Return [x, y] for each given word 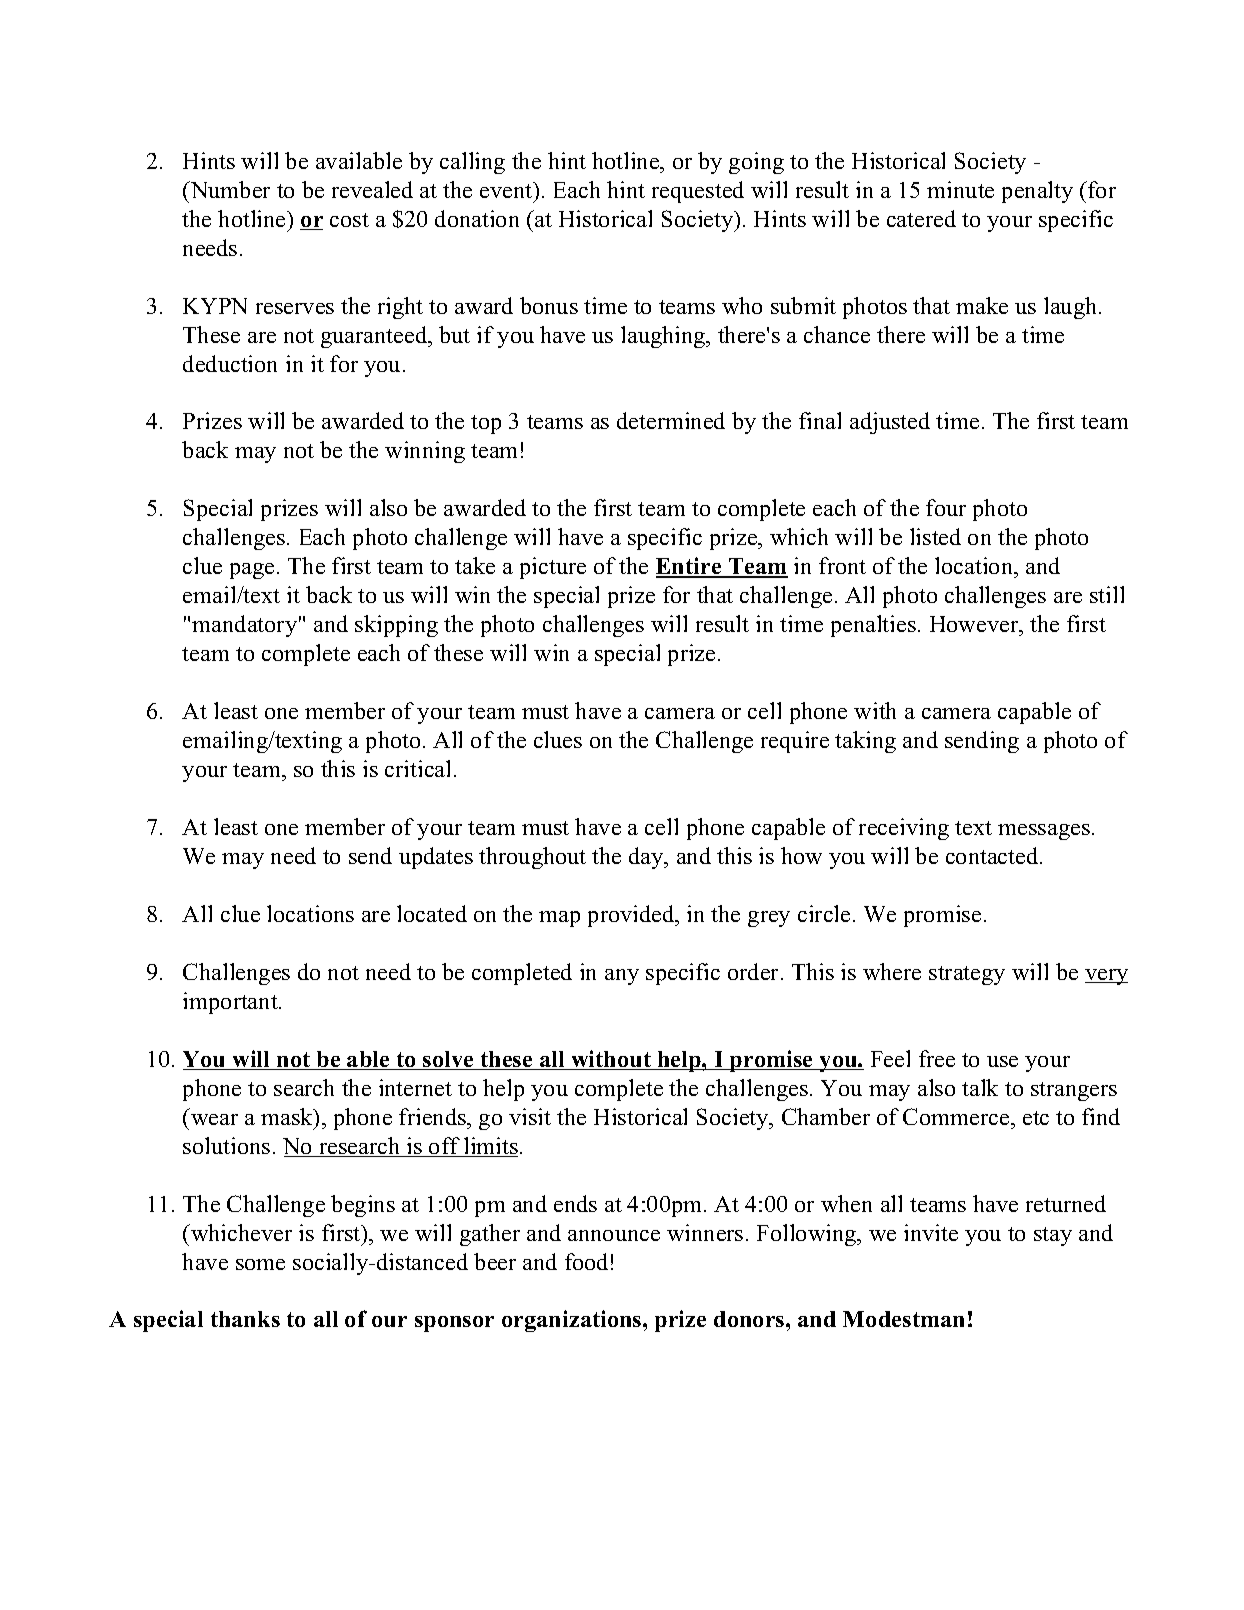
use [1002, 1061]
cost [349, 220]
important [231, 1003]
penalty [1037, 192]
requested [698, 192]
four [946, 507]
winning [425, 452]
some [260, 1264]
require [795, 742]
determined [671, 420]
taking [865, 742]
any [622, 977]
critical [417, 768]
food [586, 1261]
